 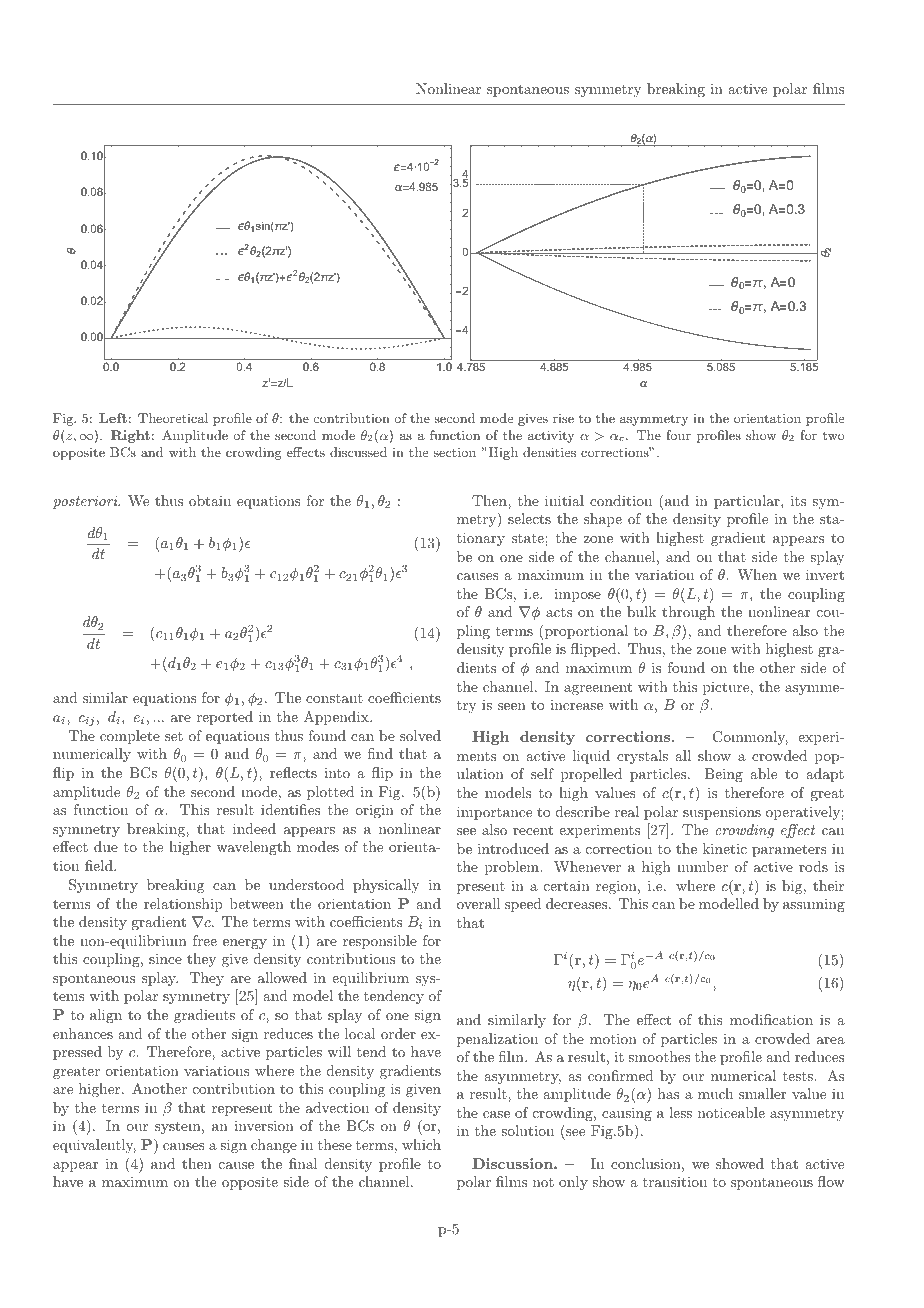 What do you see at coordinates (254, 828) in the screenshot?
I see `indeed` at bounding box center [254, 828].
